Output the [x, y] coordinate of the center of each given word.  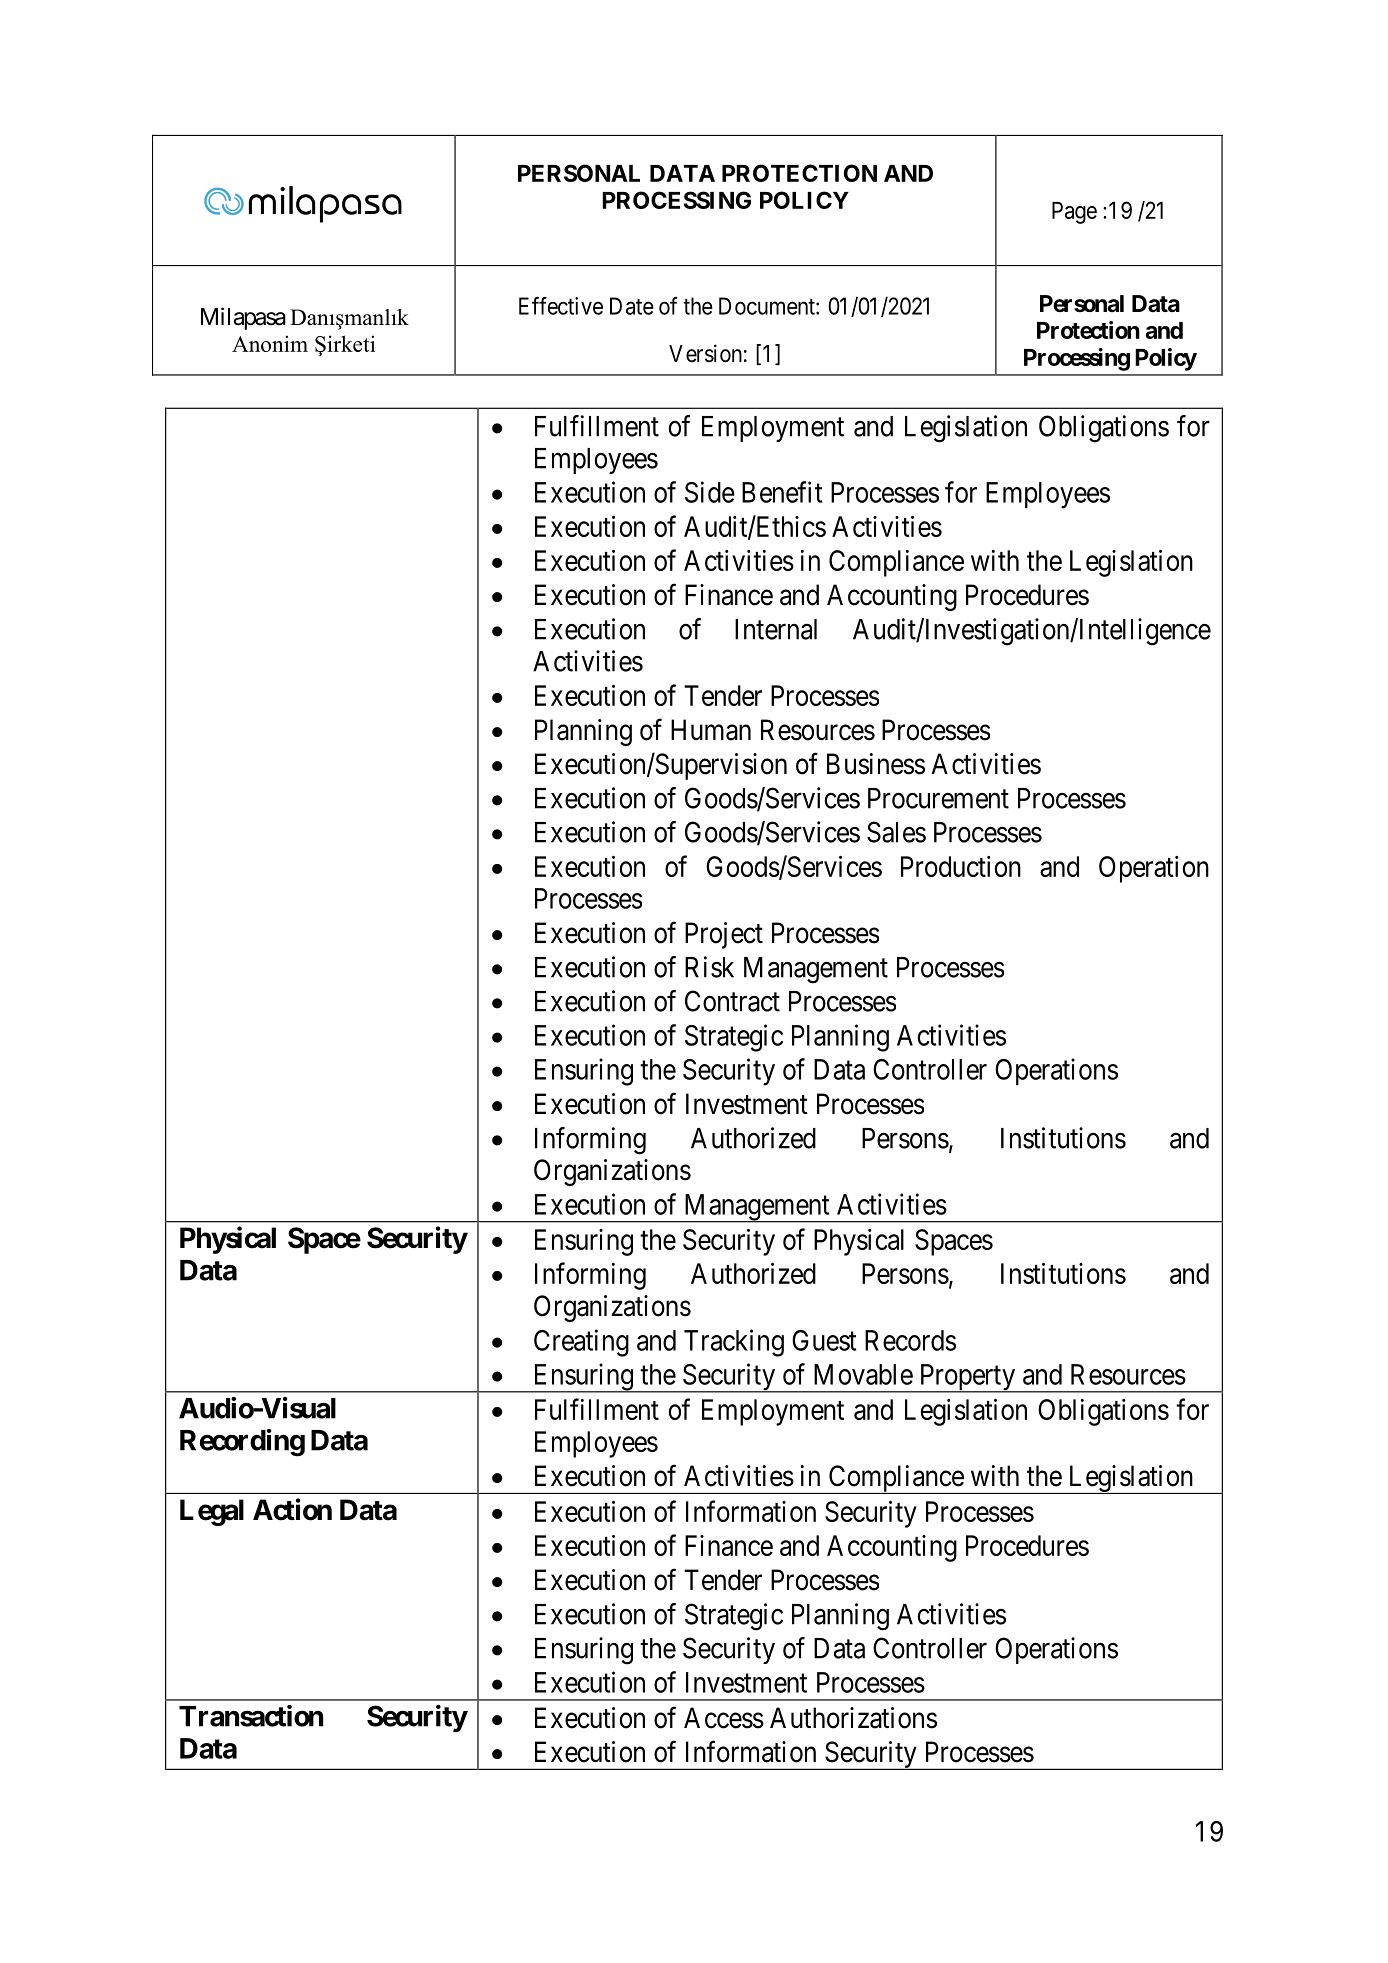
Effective [561, 306]
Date [632, 306]
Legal [212, 1512]
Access [724, 1718]
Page [1074, 213]
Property [967, 1378]
